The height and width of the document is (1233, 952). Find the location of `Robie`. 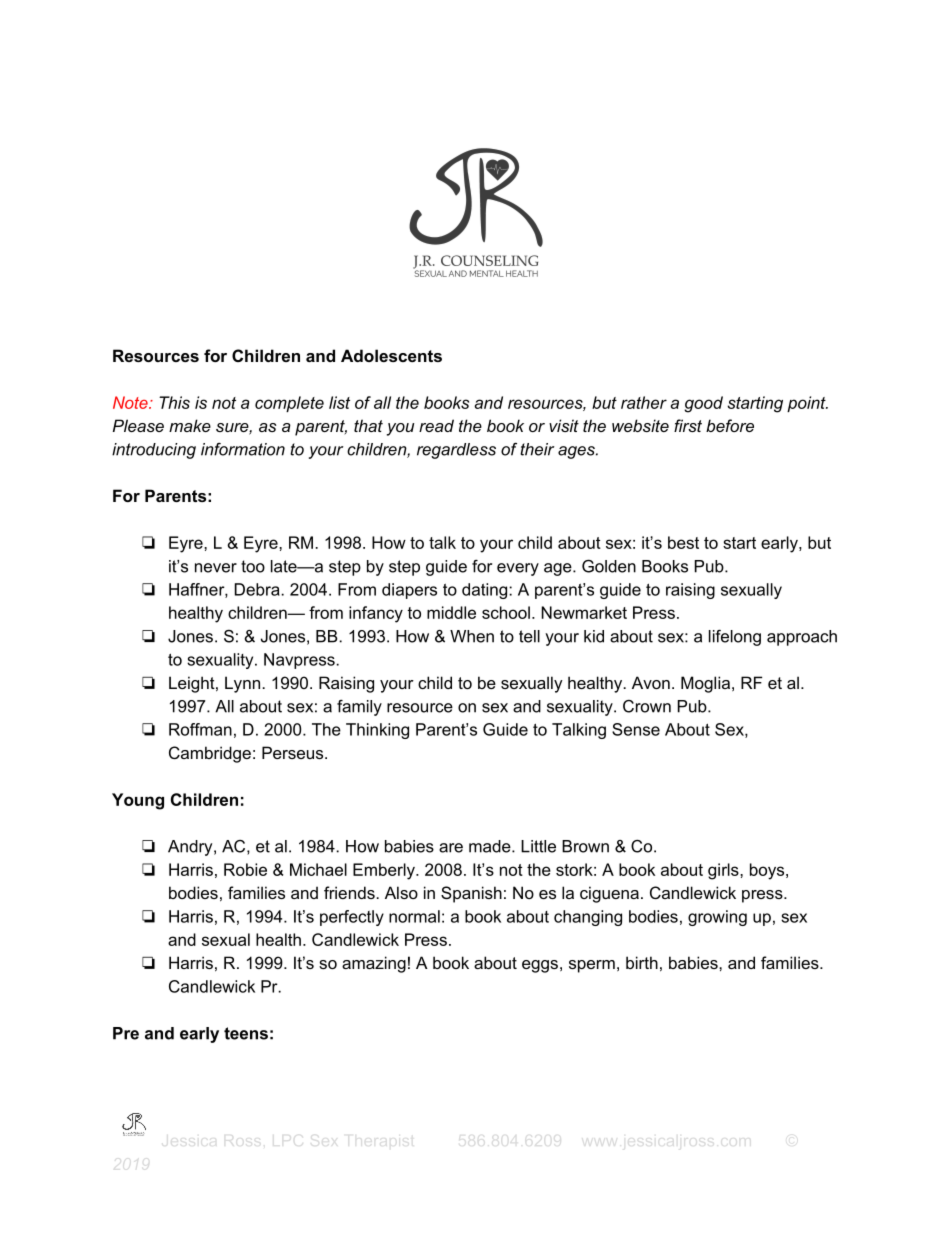

Robie is located at coordinates (245, 869).
